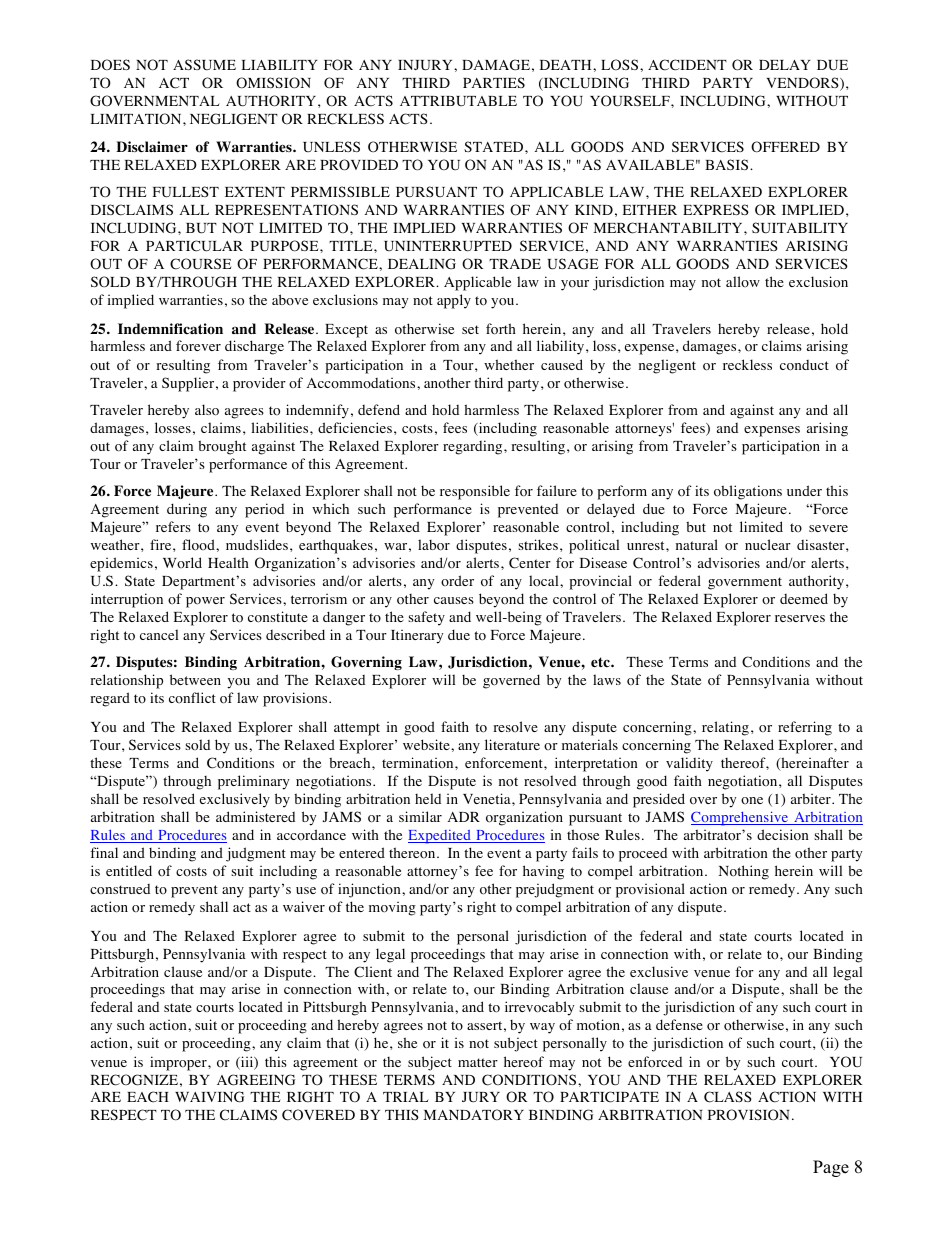  Describe the element at coordinates (458, 101) in the page. I see `ATTRIBUTABLE` at that location.
